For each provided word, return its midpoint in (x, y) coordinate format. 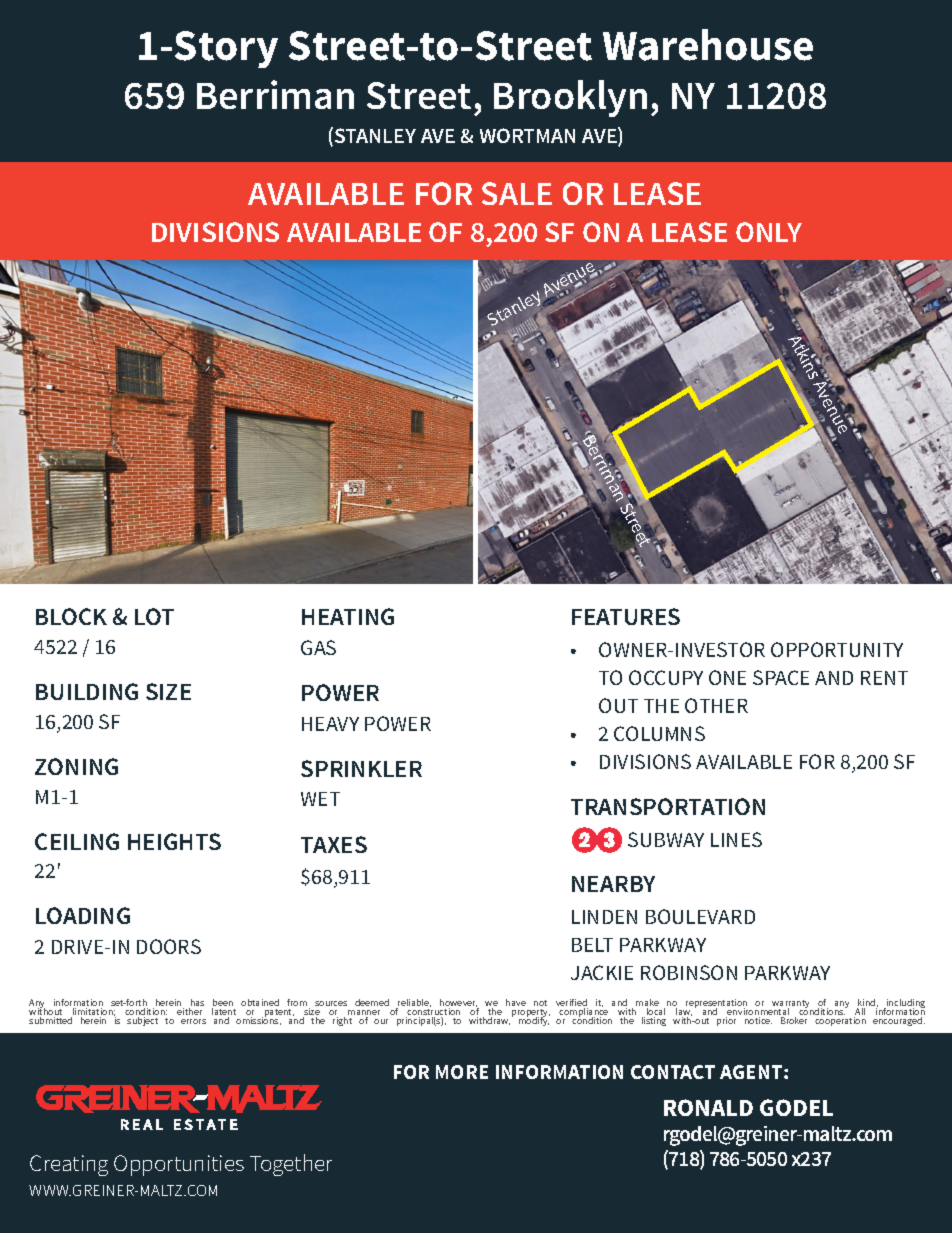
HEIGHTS (174, 841)
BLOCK (71, 616)
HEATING (348, 616)
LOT (154, 616)
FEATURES (626, 616)
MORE (462, 1072)
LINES (736, 839)
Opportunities (179, 1165)
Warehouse (708, 45)
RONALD (708, 1107)
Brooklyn (570, 98)
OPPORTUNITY (837, 649)
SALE (517, 193)
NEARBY (613, 884)
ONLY (769, 232)
